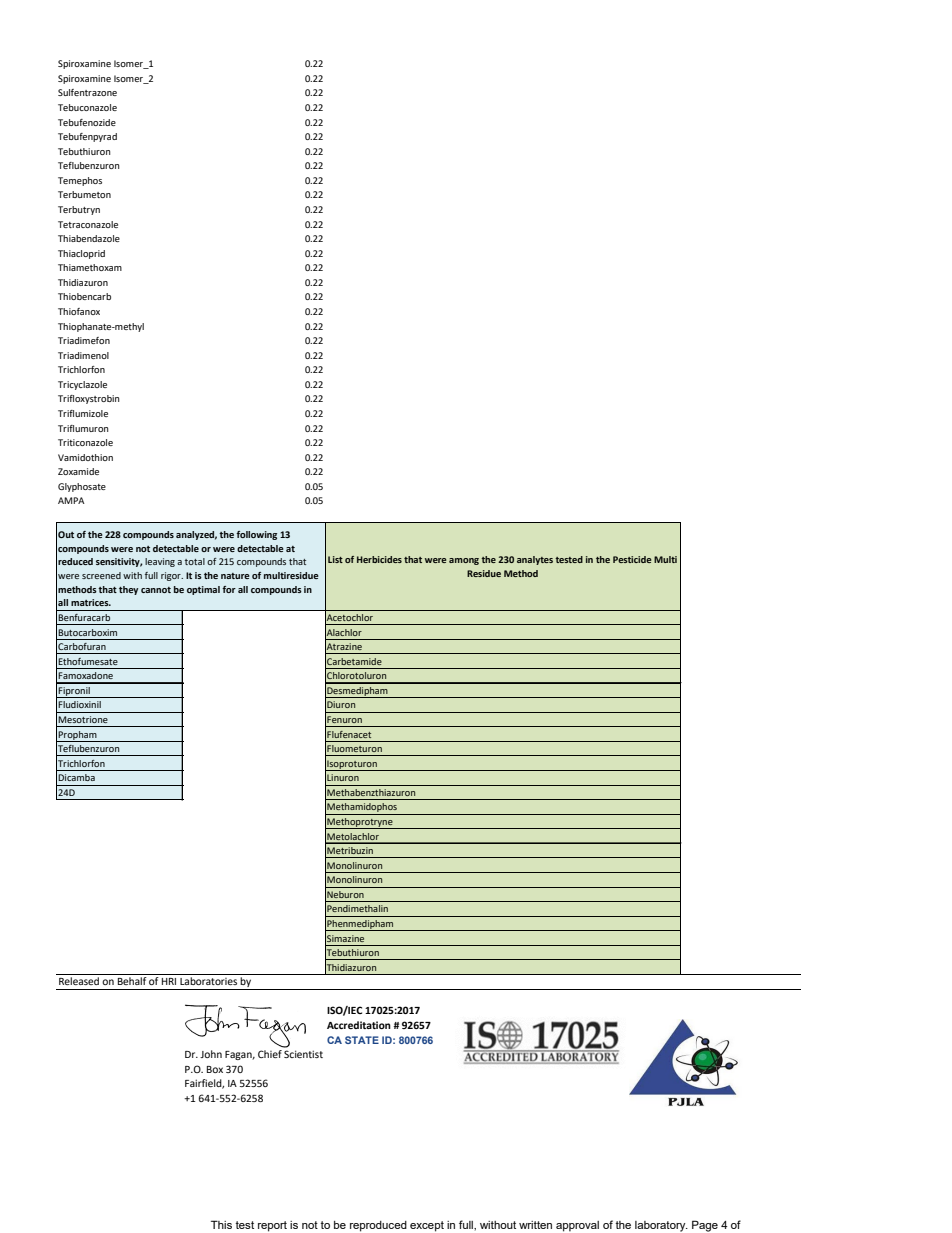 The height and width of the image is (1233, 952). Describe the element at coordinates (335, 559) in the image. I see `List` at that location.
